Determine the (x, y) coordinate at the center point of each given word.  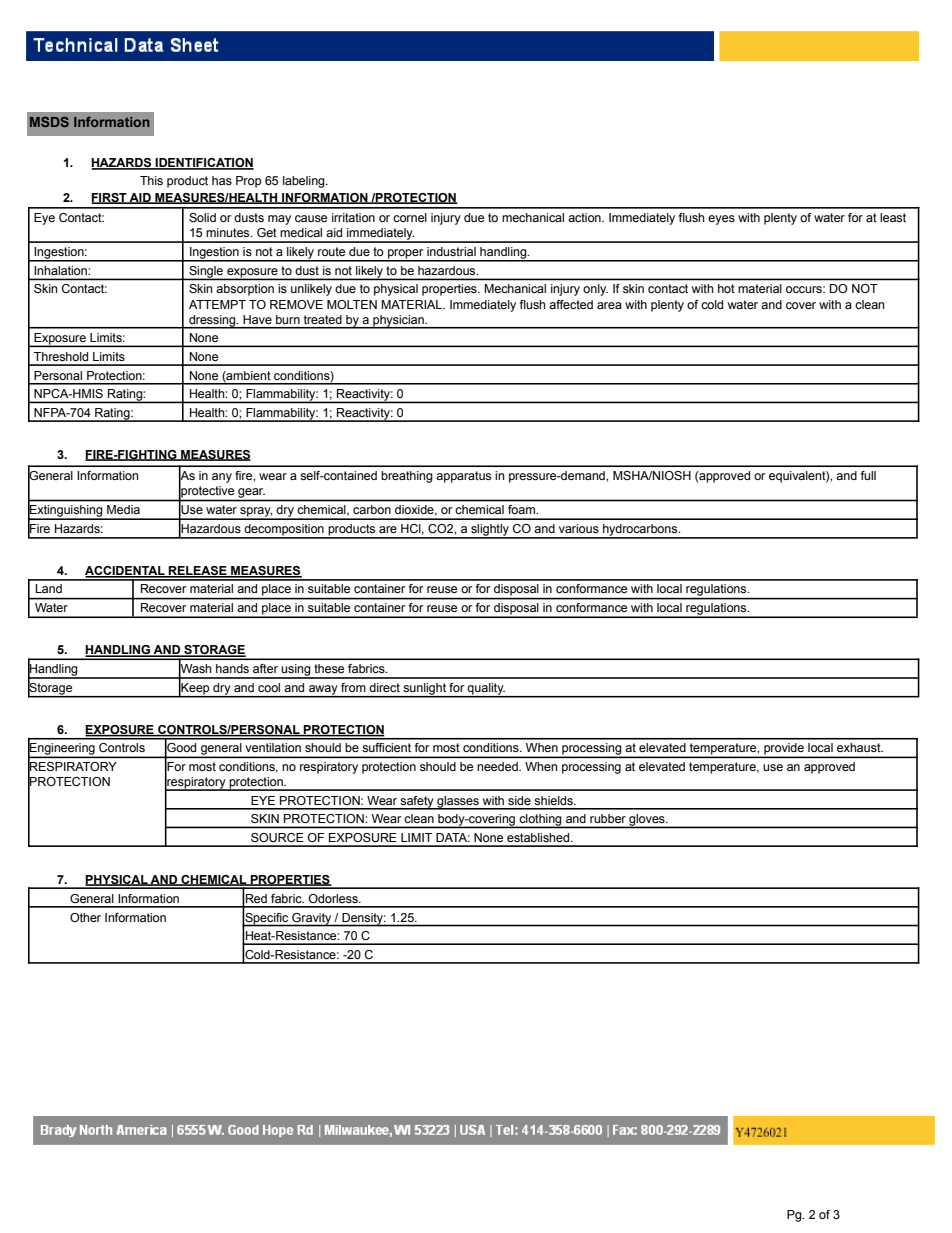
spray (255, 513)
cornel (410, 217)
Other (85, 917)
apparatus (463, 477)
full (868, 475)
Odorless (334, 898)
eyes (721, 220)
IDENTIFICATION (204, 164)
